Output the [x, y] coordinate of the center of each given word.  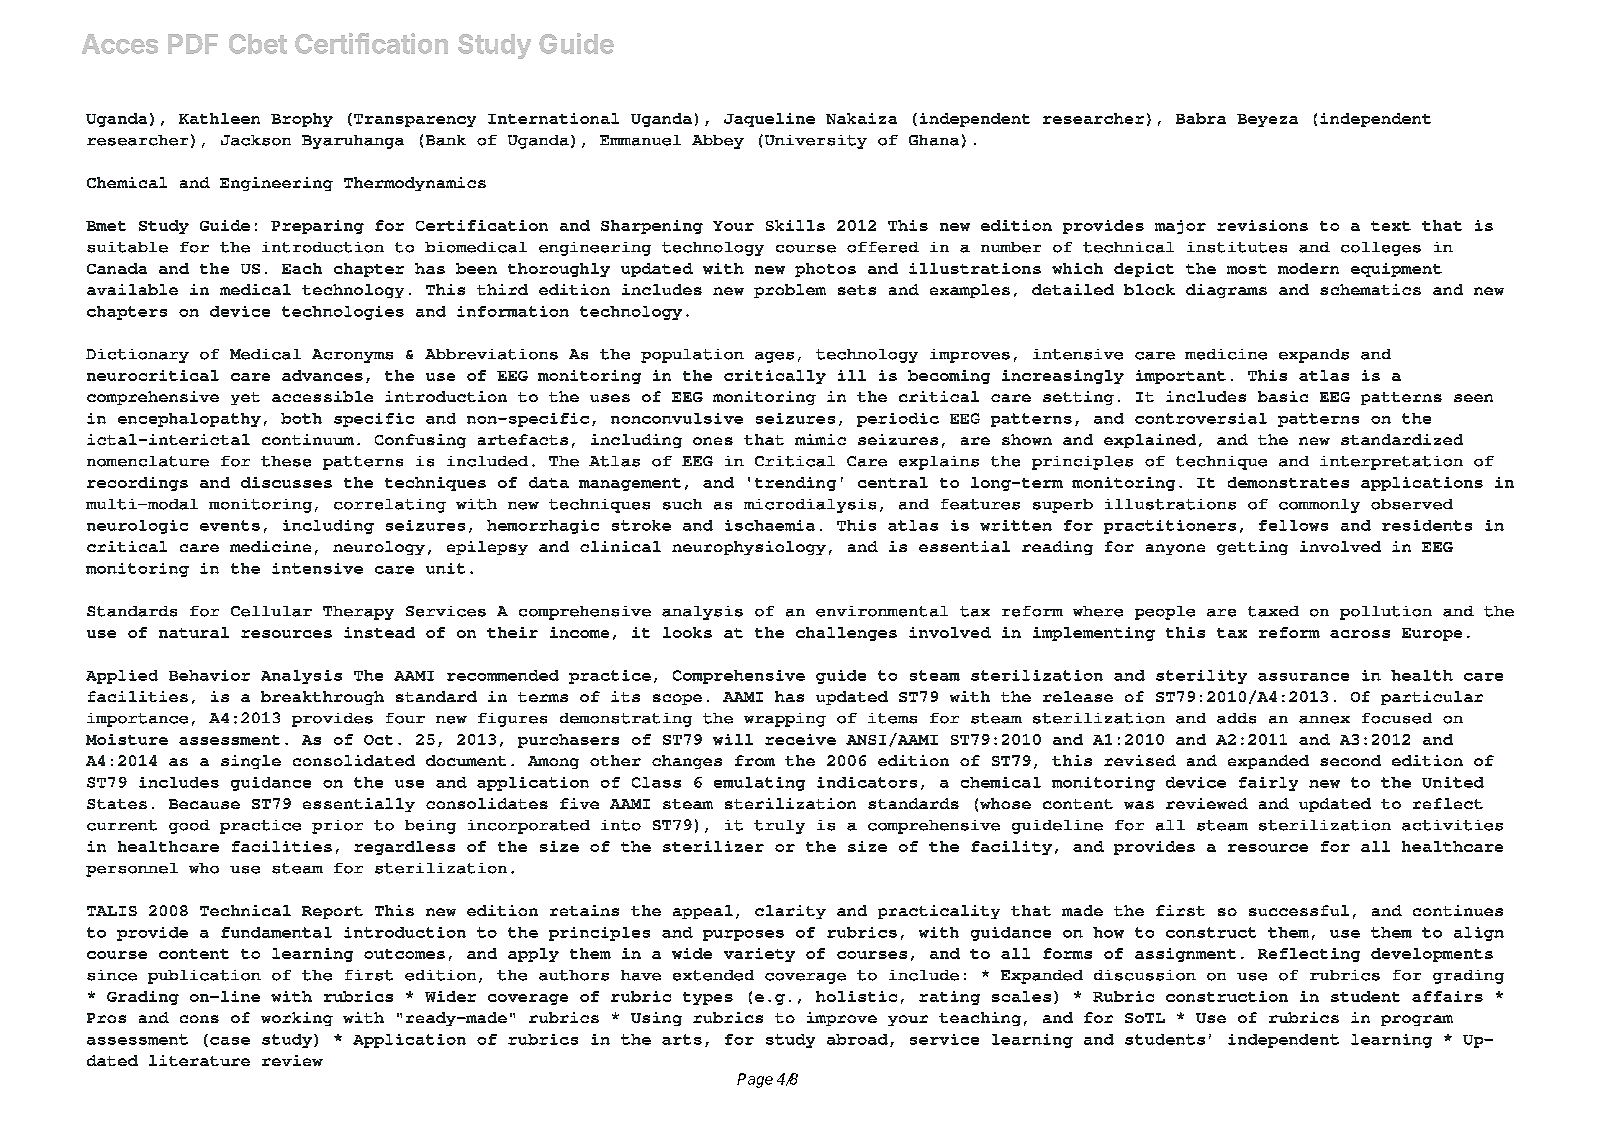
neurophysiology [749, 548]
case [230, 1041]
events [230, 525]
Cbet [258, 44]
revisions [1262, 225]
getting [1252, 548]
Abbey [718, 142]
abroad [857, 1039]
